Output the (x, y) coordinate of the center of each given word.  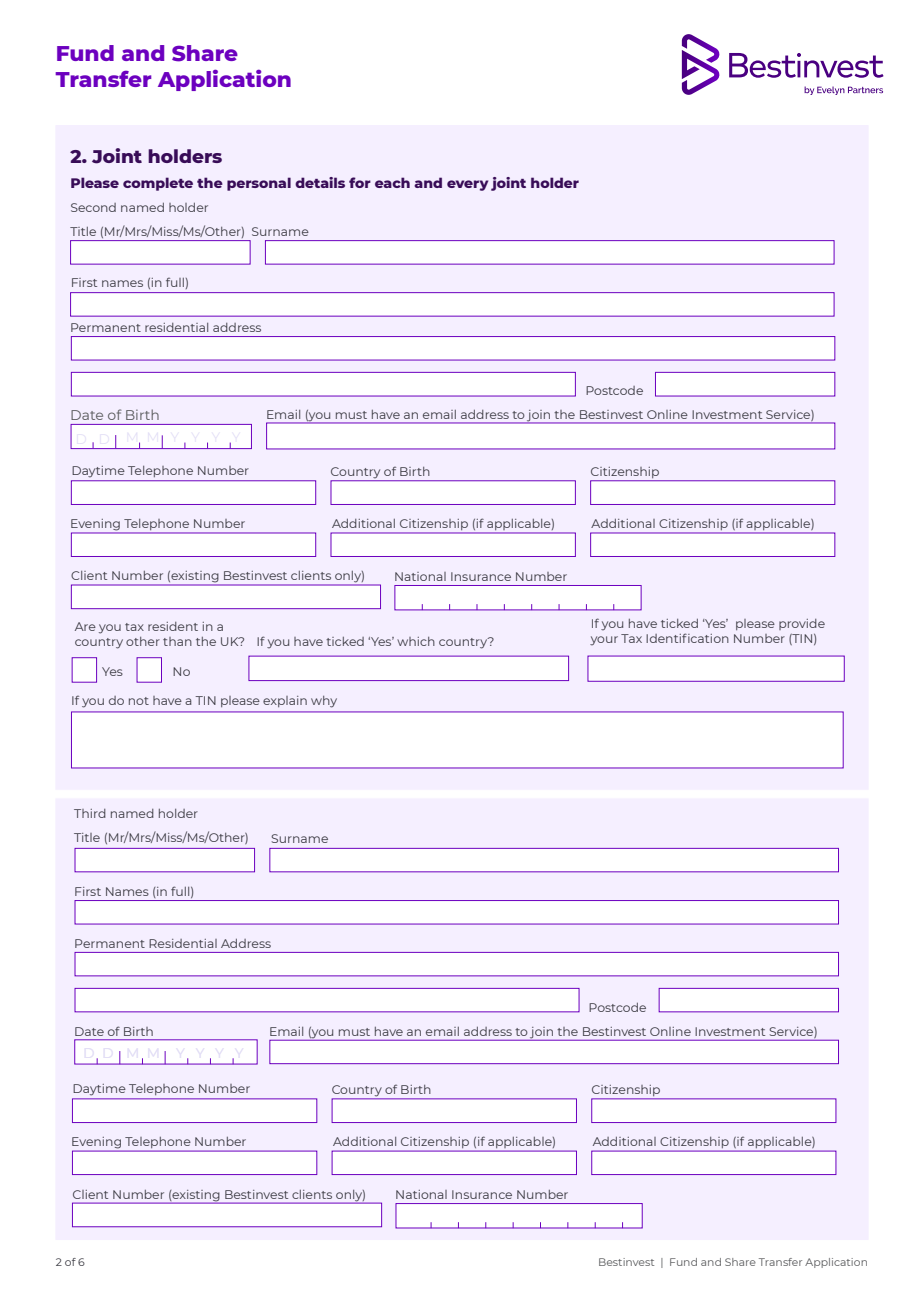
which (416, 641)
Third (90, 813)
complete (158, 184)
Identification (687, 638)
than (177, 641)
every (467, 185)
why (324, 702)
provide (802, 624)
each (392, 182)
